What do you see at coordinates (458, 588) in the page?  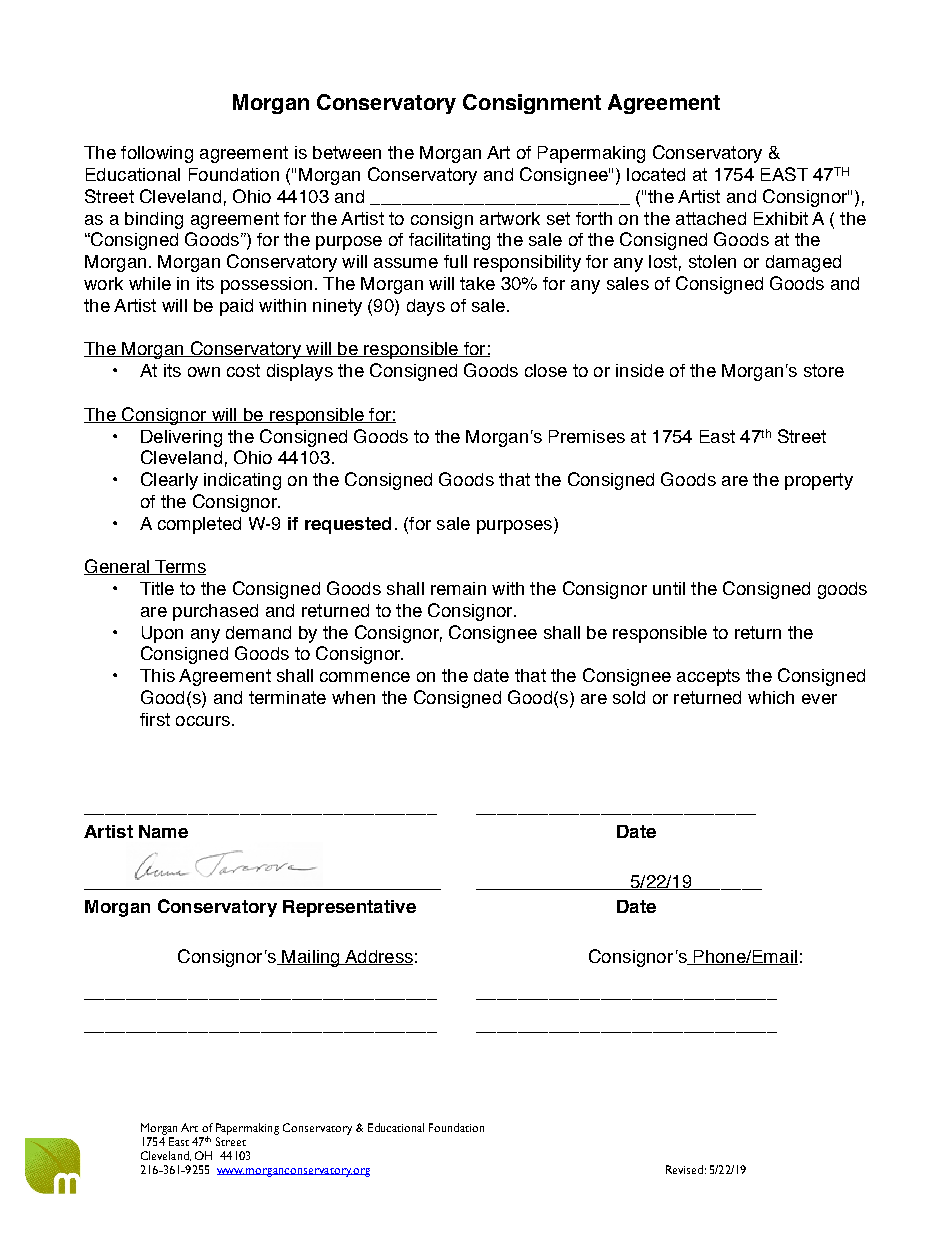 I see `remain` at bounding box center [458, 588].
